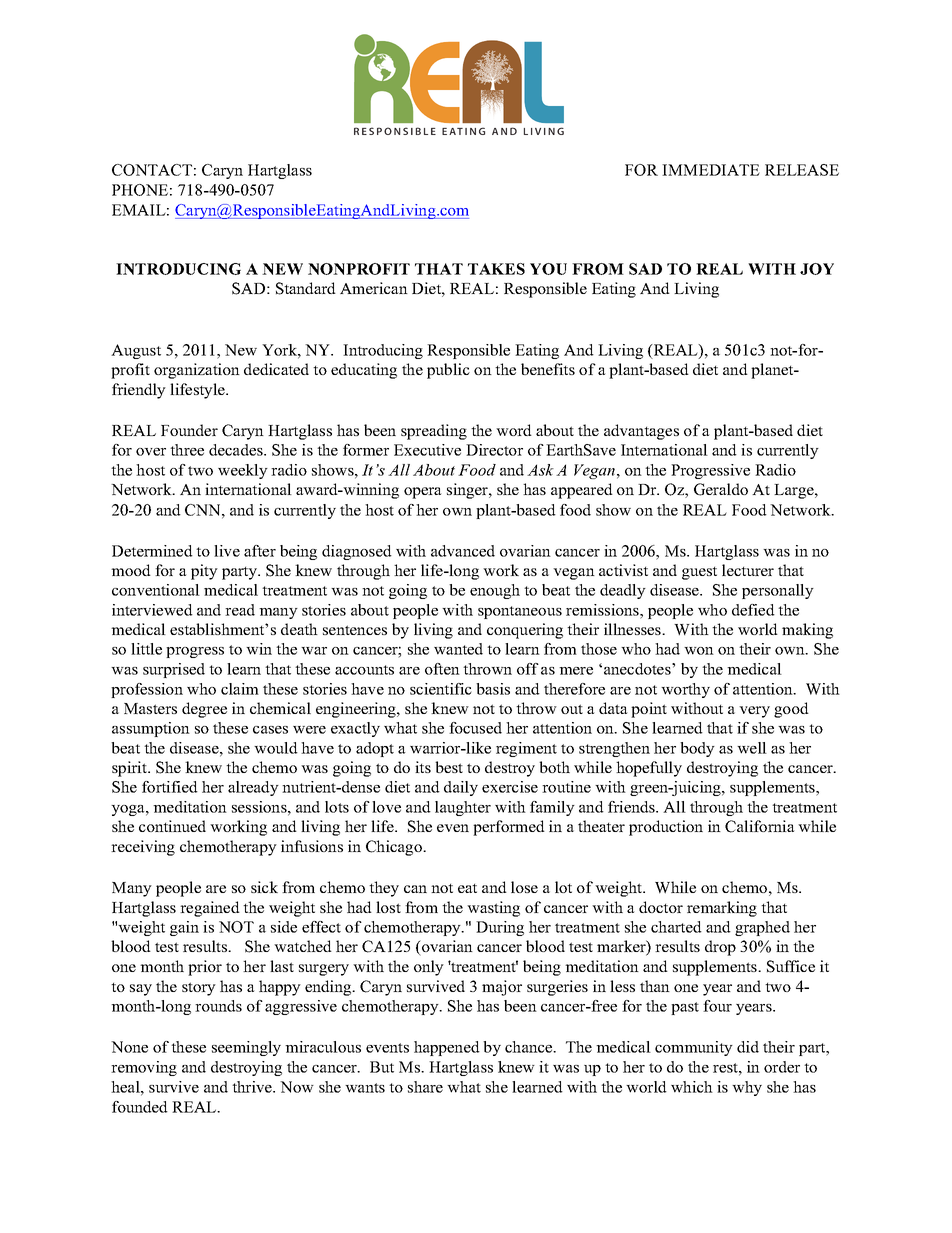 Image resolution: width=952 pixels, height=1233 pixels. What do you see at coordinates (496, 269) in the image?
I see `TAKES` at bounding box center [496, 269].
